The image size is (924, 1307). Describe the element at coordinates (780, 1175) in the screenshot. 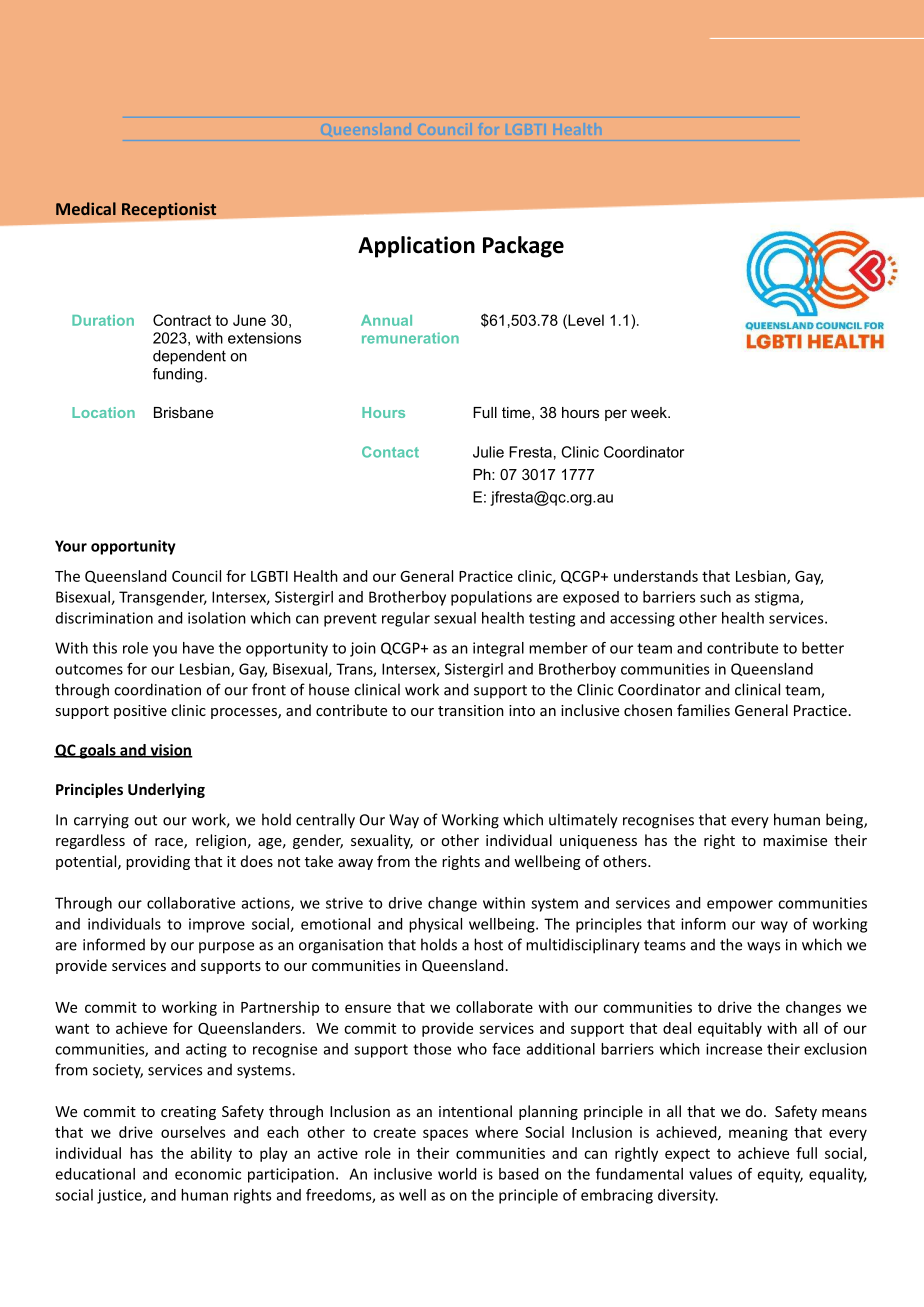

I see `equity` at that location.
